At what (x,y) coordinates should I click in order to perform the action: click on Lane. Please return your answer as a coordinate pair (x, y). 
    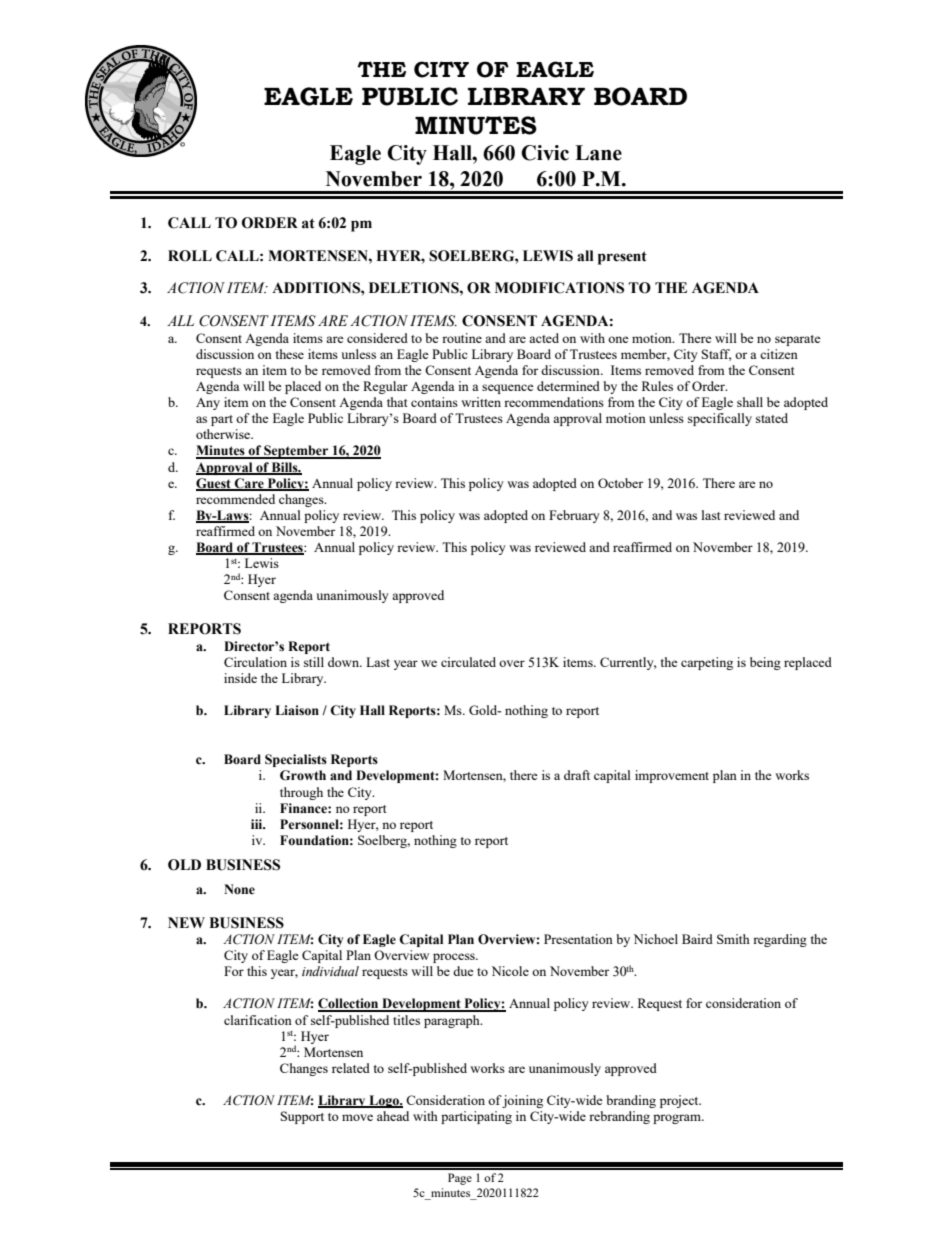
    Looking at the image, I should click on (598, 153).
